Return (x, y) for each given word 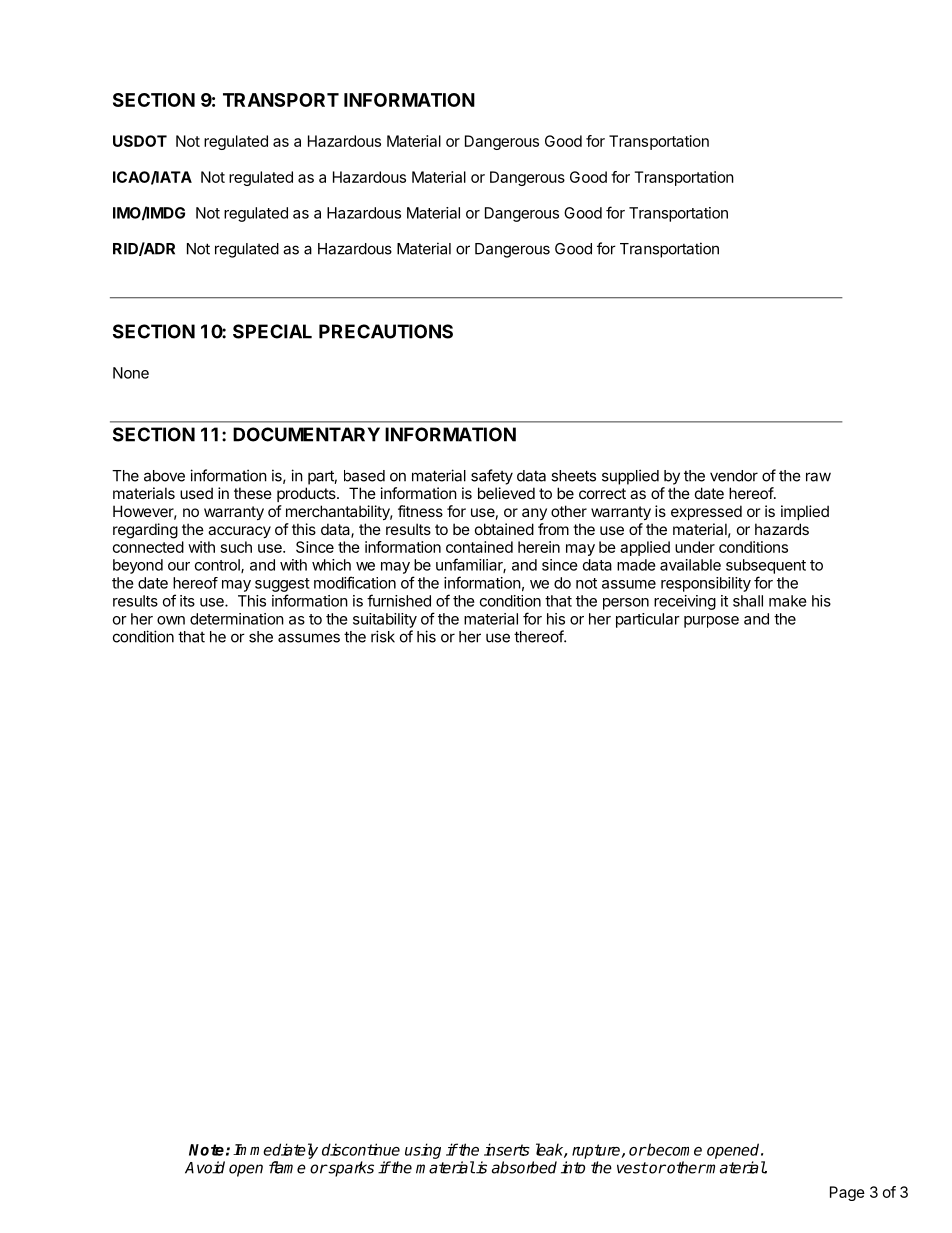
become (673, 1149)
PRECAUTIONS (386, 331)
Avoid (205, 1167)
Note (206, 1150)
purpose (711, 622)
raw (818, 477)
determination (237, 619)
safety (492, 477)
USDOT (140, 141)
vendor (734, 476)
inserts (507, 1149)
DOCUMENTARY (306, 434)
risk (383, 636)
